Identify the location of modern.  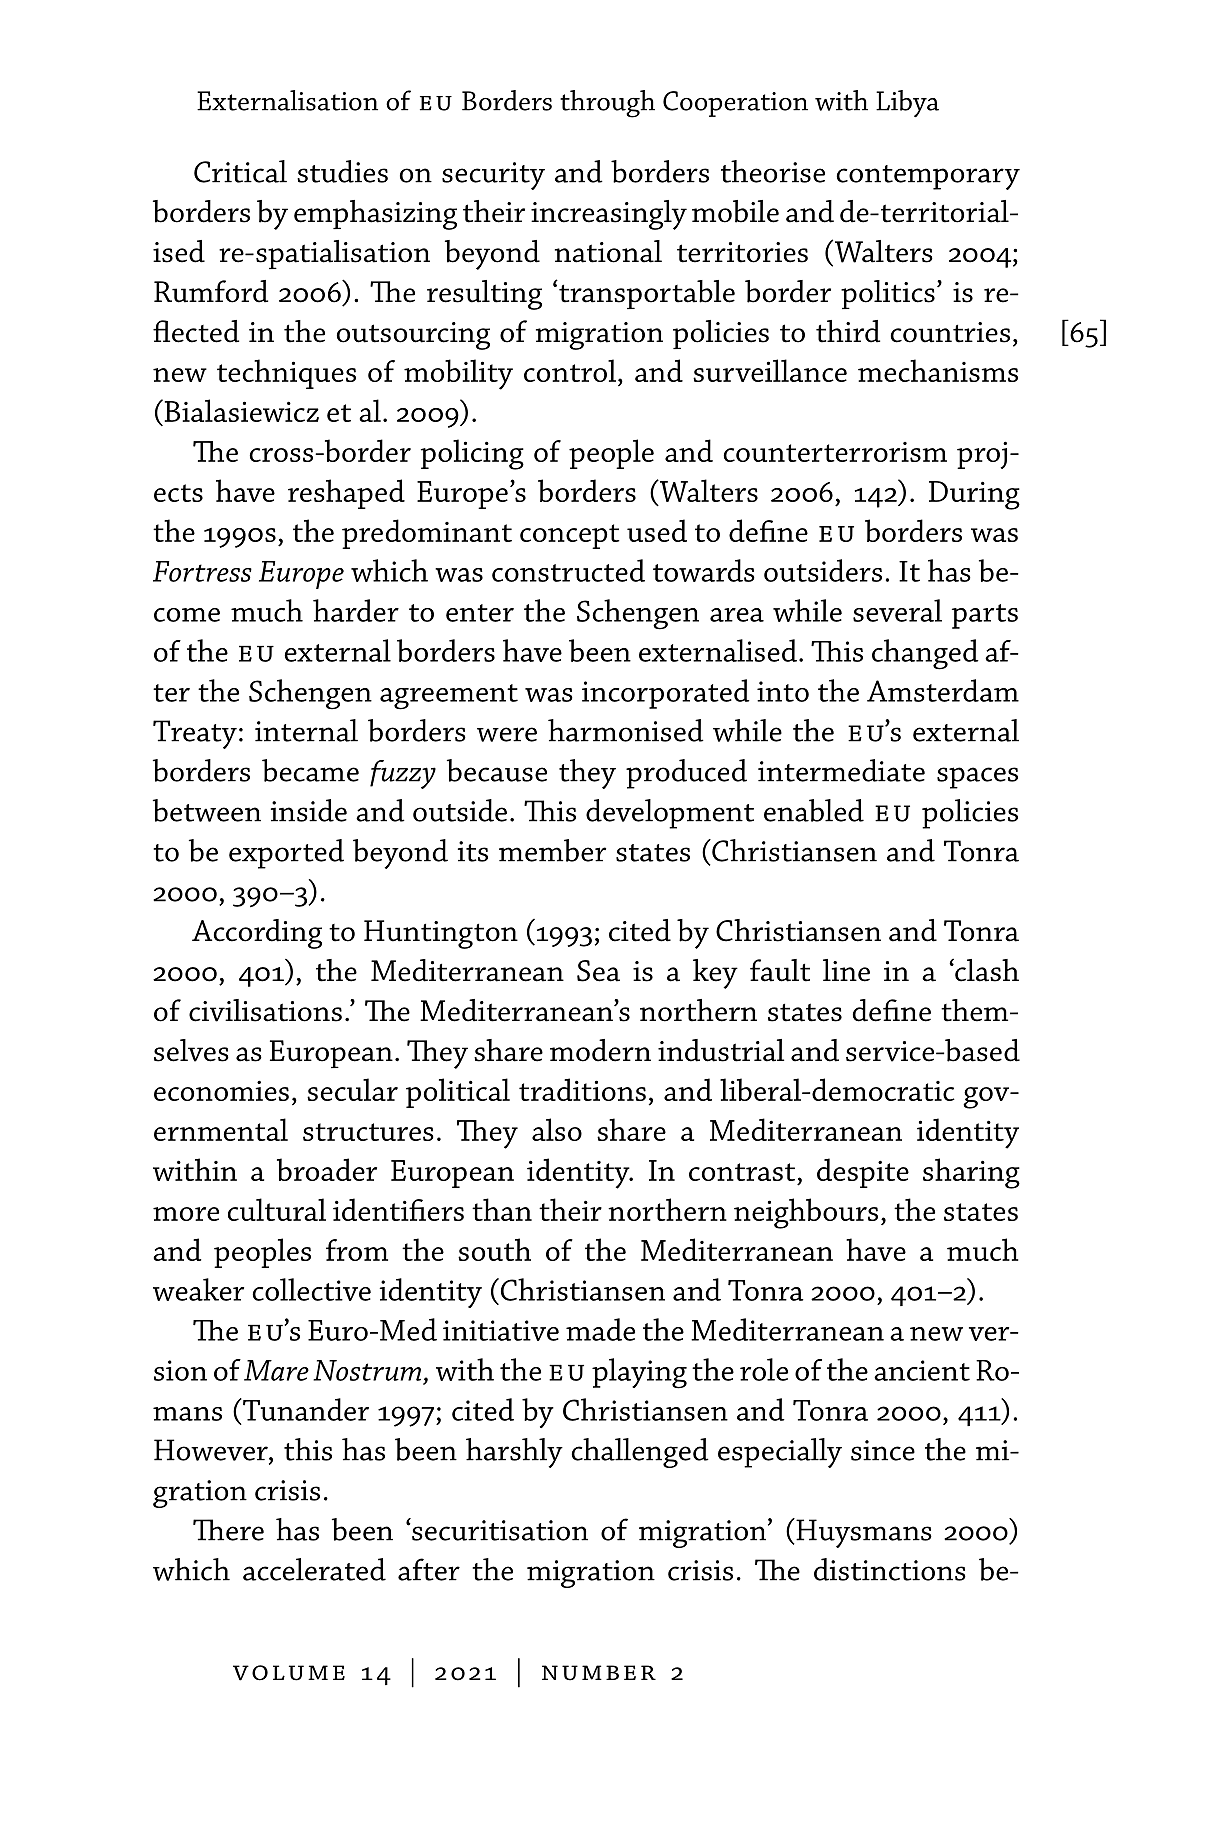
(600, 1050).
